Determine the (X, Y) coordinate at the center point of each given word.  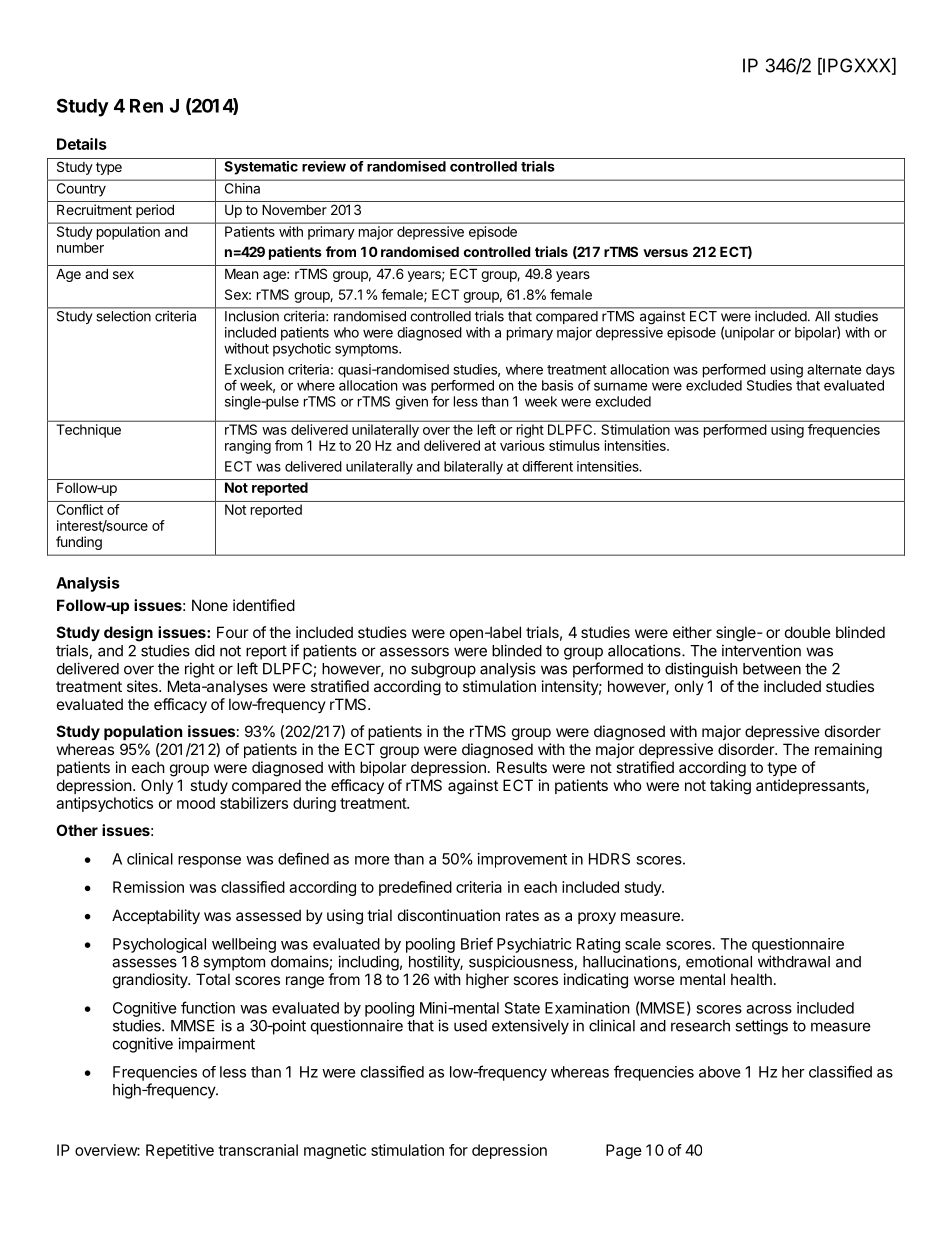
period (155, 211)
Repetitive (180, 1151)
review (324, 166)
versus (665, 253)
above (720, 1072)
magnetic (335, 1151)
